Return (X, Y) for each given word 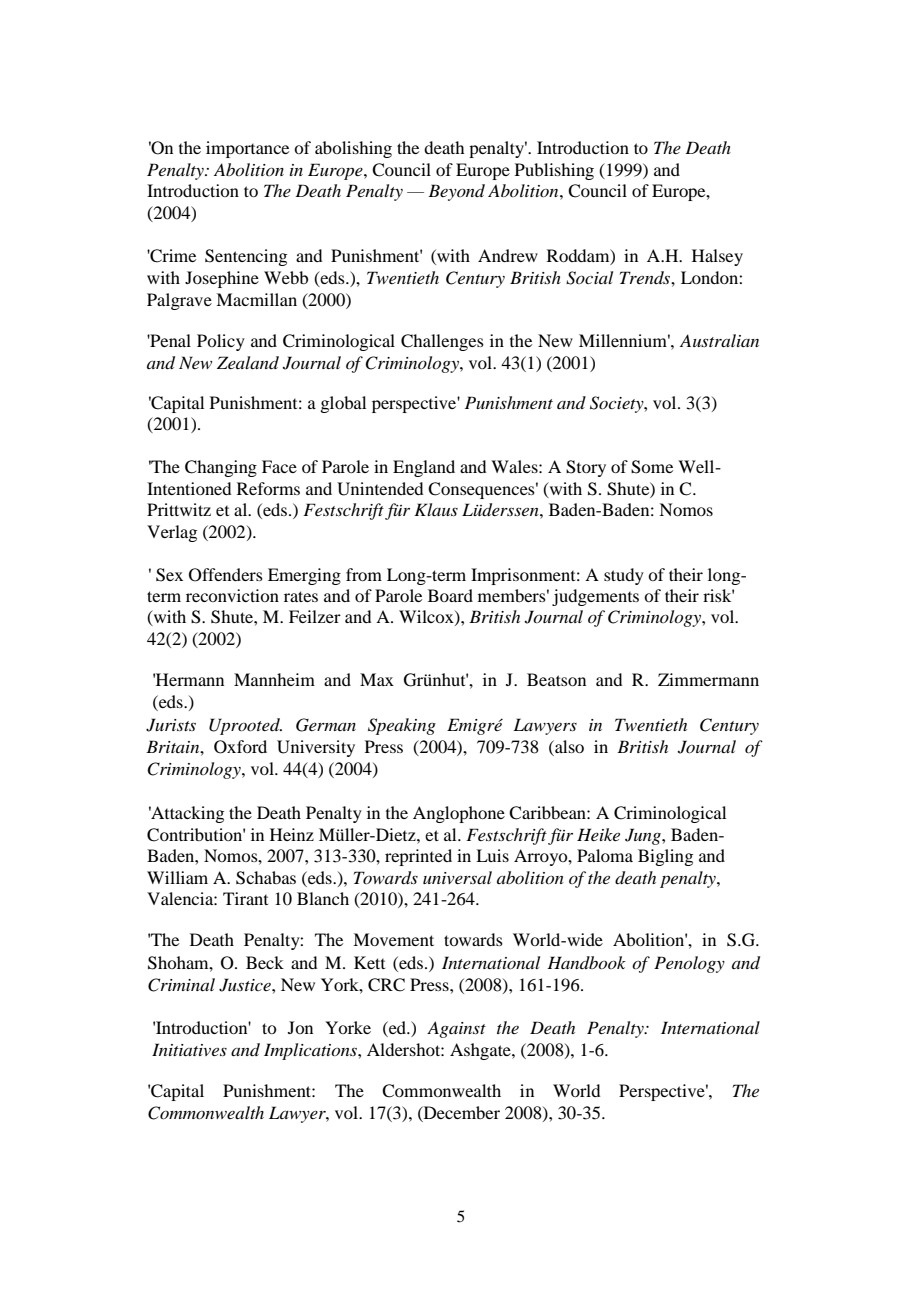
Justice (246, 985)
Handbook (586, 962)
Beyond (456, 192)
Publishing (554, 171)
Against (456, 1029)
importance (247, 149)
